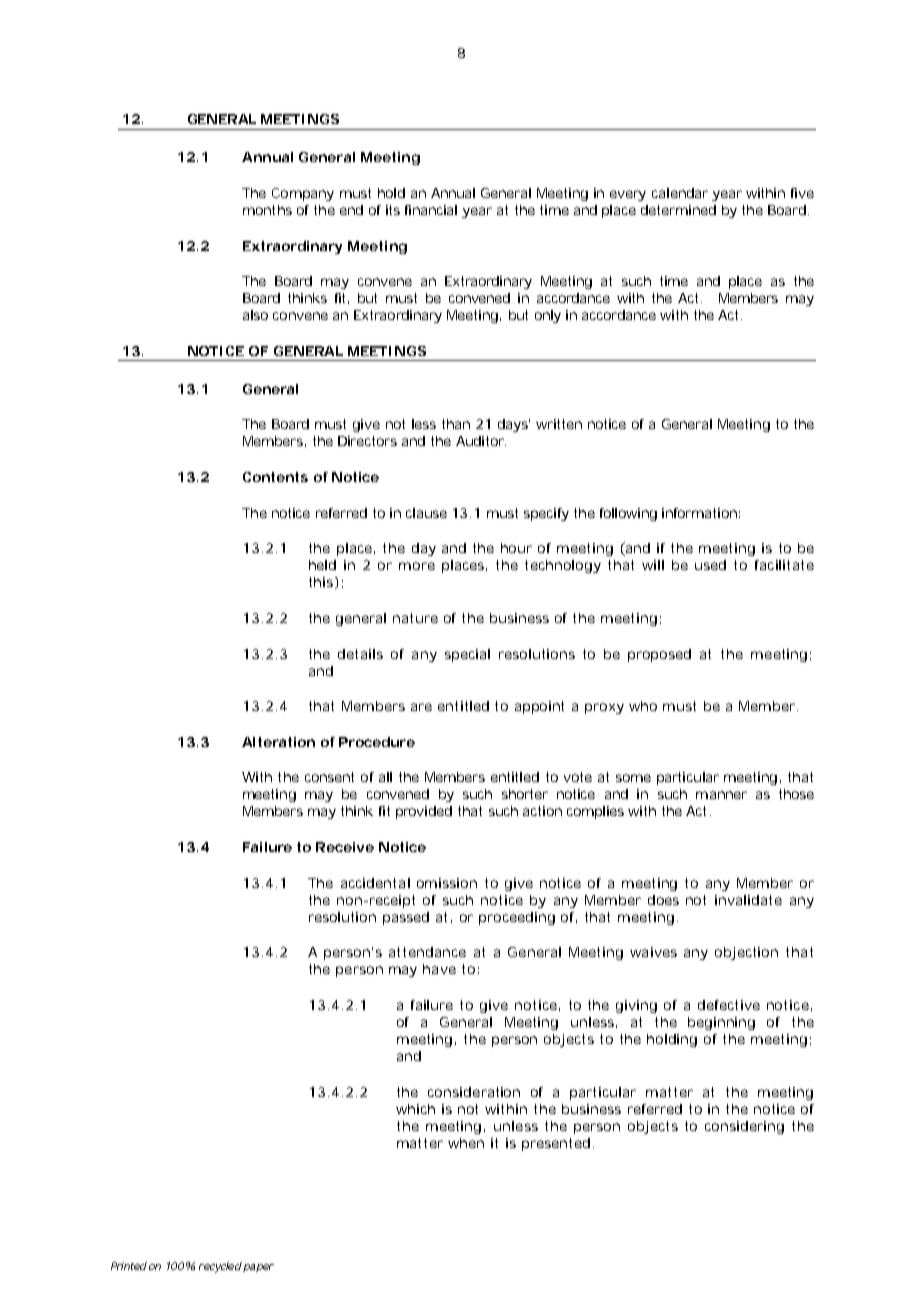 The image size is (924, 1308). What do you see at coordinates (431, 210) in the screenshot?
I see `financial` at bounding box center [431, 210].
